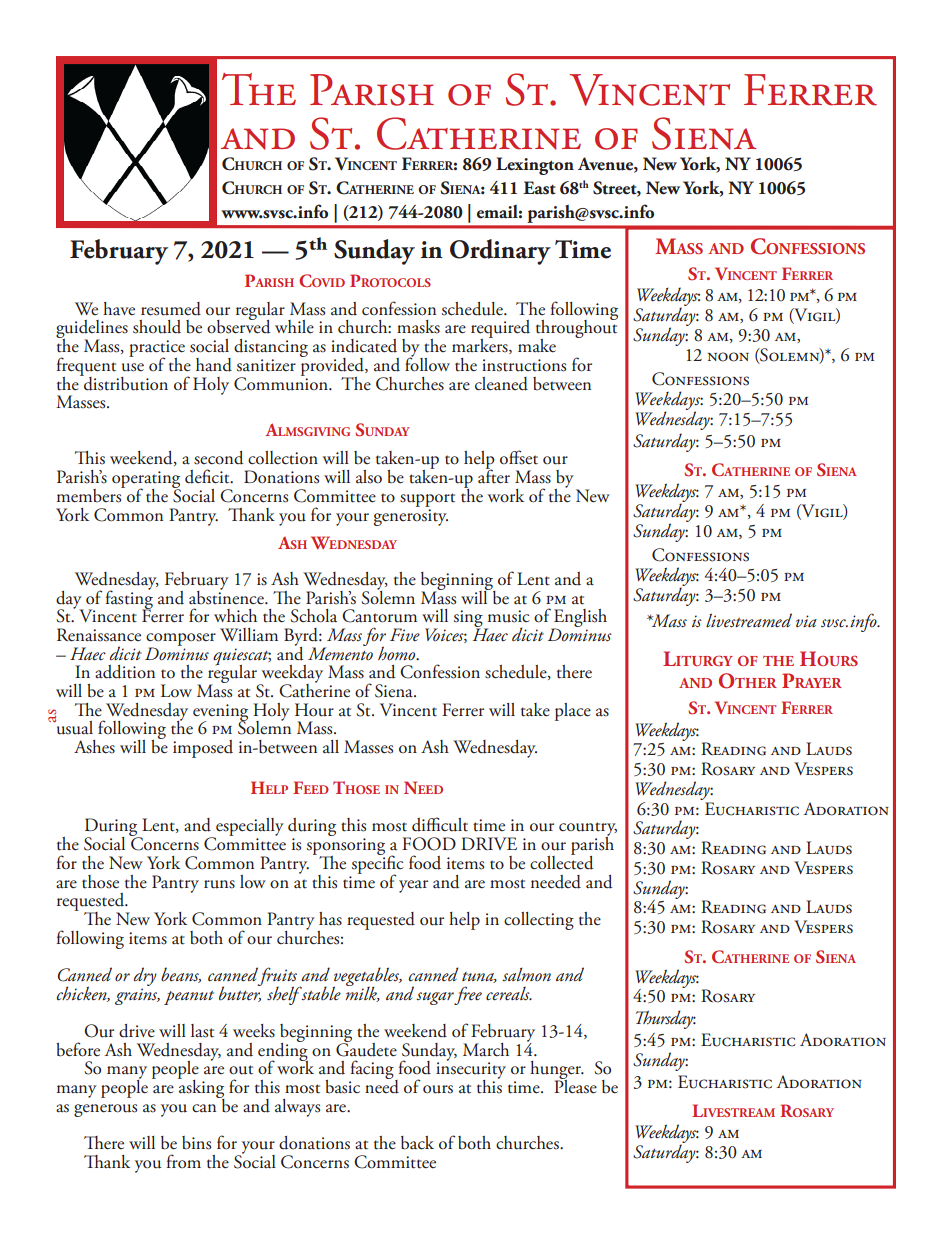 Image resolution: width=952 pixels, height=1233 pixels. What do you see at coordinates (196, 1143) in the screenshot?
I see `bins` at bounding box center [196, 1143].
